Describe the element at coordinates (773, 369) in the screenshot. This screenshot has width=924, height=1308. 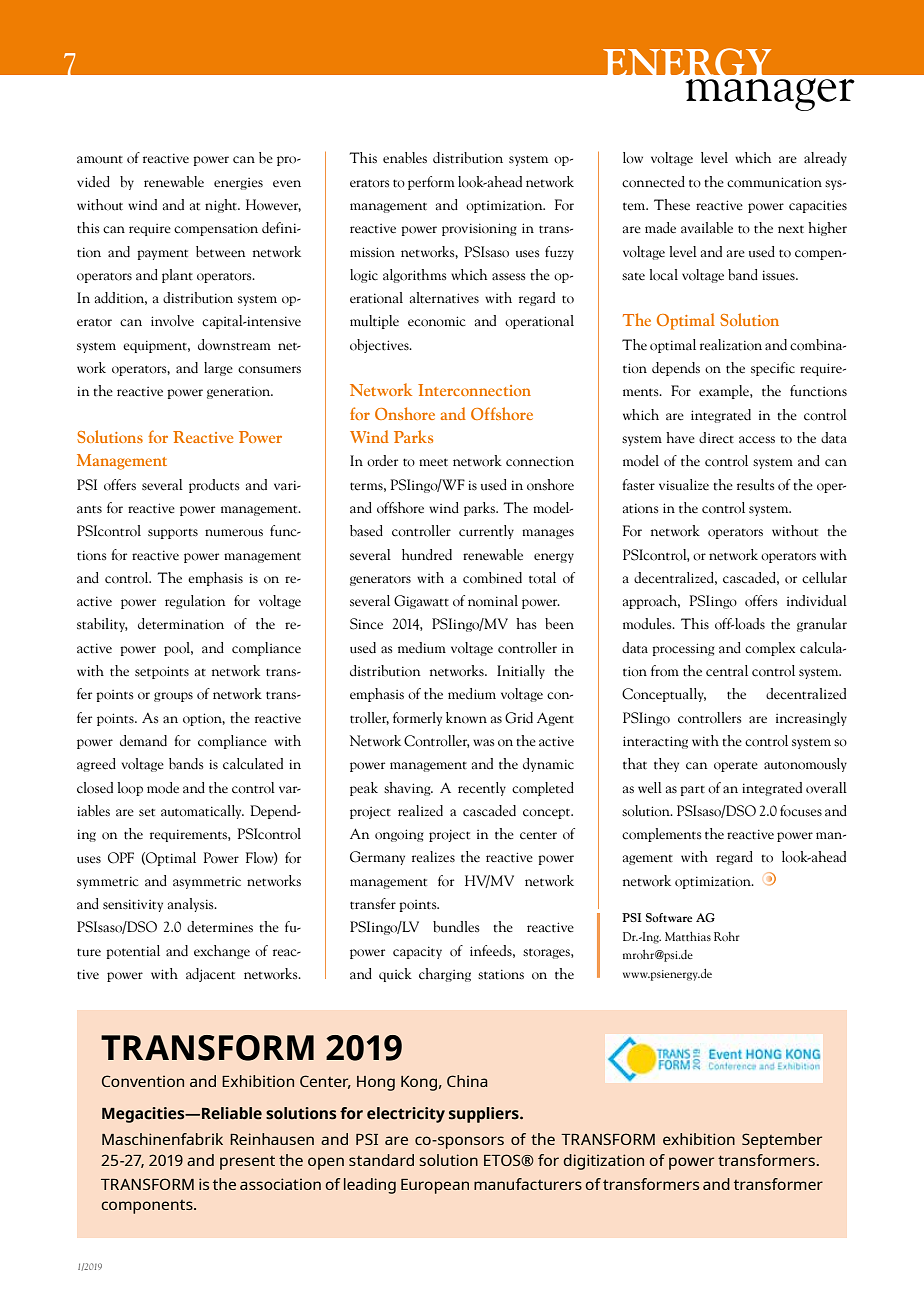
I see `specific` at that location.
